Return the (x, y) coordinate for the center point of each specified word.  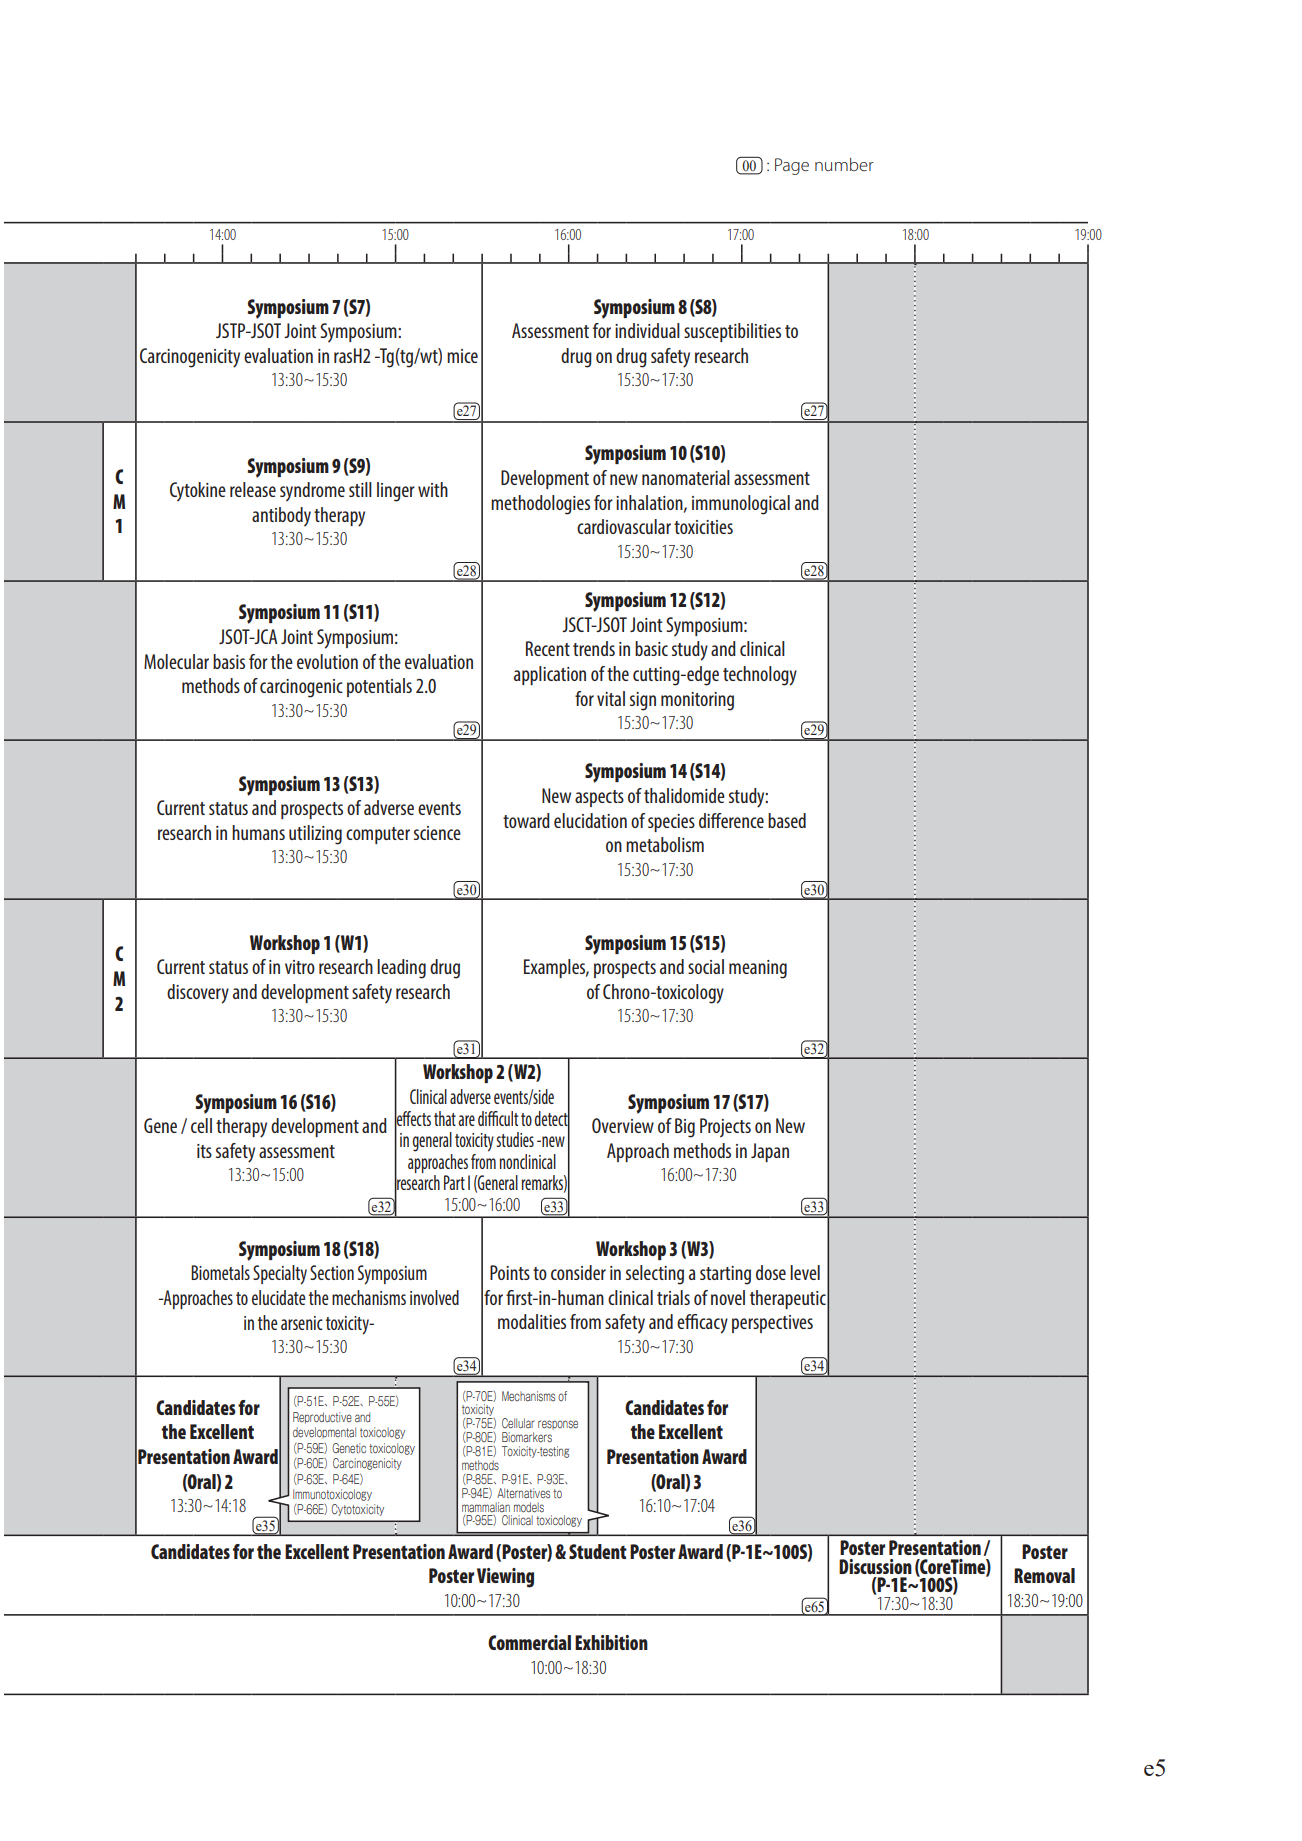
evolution (327, 661)
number (844, 164)
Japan (770, 1152)
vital (611, 698)
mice (462, 356)
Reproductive (322, 1418)
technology (760, 676)
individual (647, 330)
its (204, 1151)
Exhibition (611, 1642)
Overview (623, 1125)
